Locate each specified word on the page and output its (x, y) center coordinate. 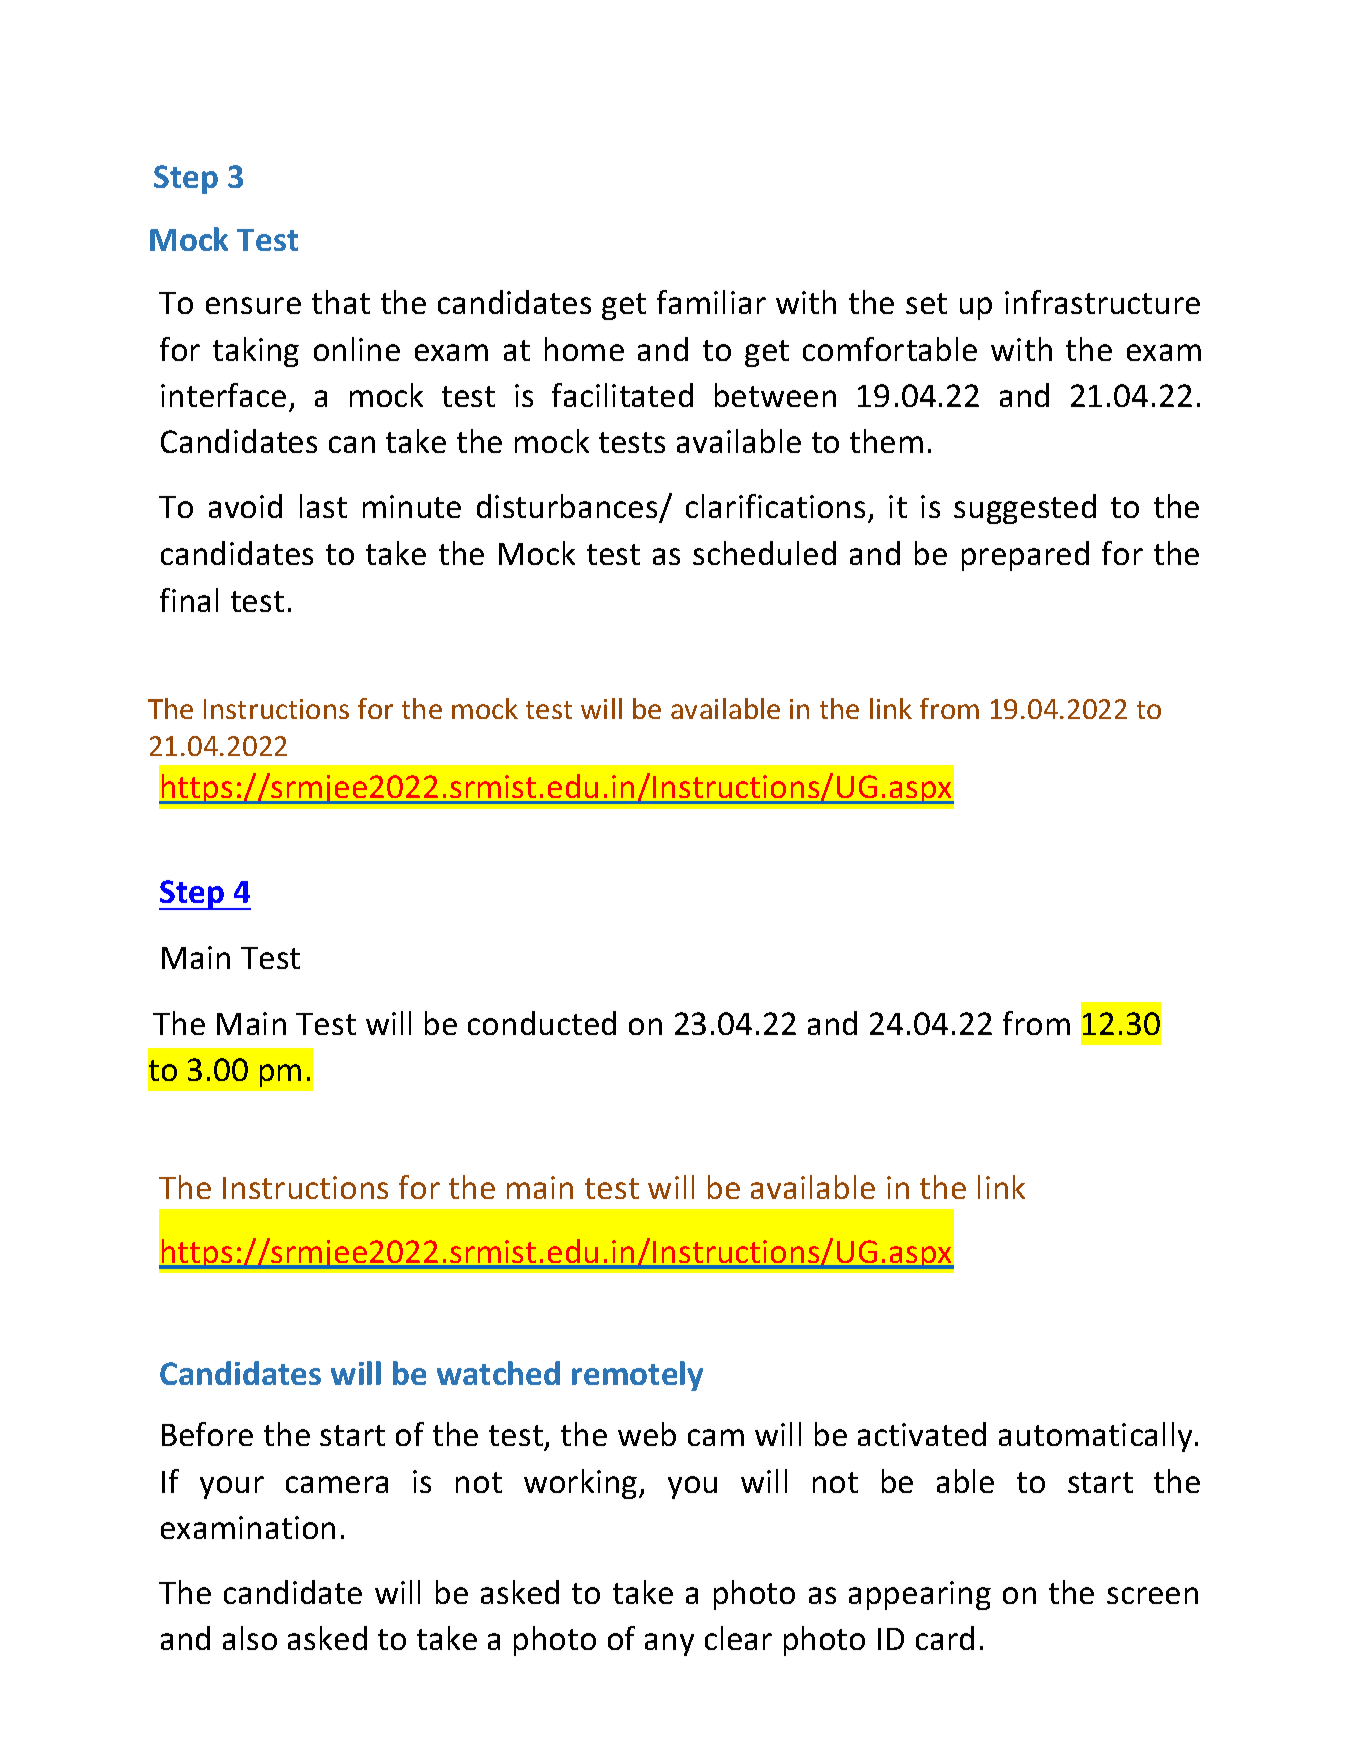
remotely (637, 1376)
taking (256, 352)
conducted (542, 1023)
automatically (1095, 1437)
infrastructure (1102, 302)
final (189, 600)
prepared (1025, 556)
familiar (711, 302)
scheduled (764, 553)
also (250, 1638)
